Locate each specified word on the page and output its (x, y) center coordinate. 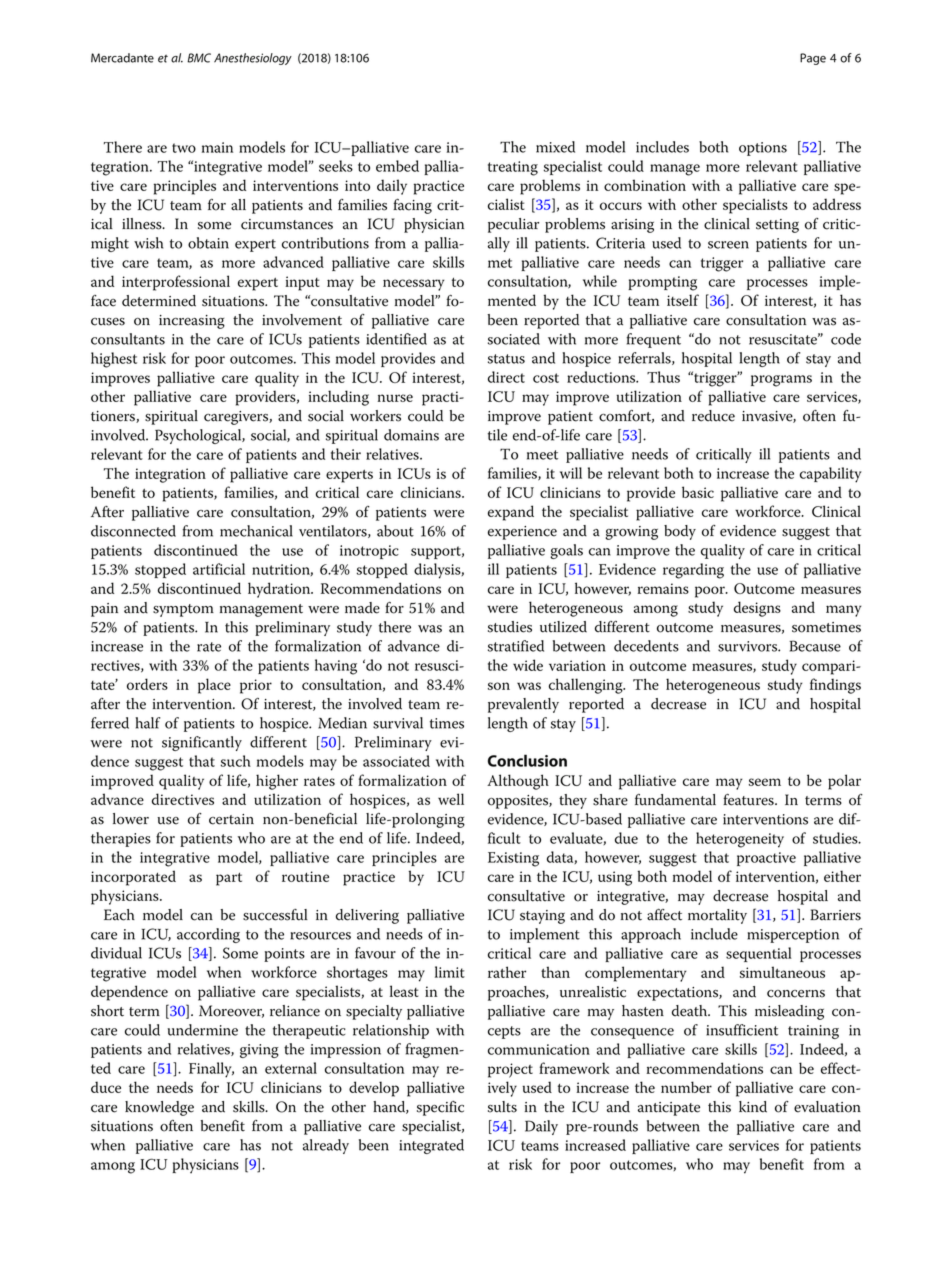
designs (757, 609)
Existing (513, 859)
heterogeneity (740, 840)
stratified (516, 646)
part (229, 879)
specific (440, 1108)
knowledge (159, 1108)
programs (781, 381)
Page (813, 59)
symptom (183, 610)
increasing (192, 322)
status (506, 359)
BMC (199, 58)
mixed (555, 147)
